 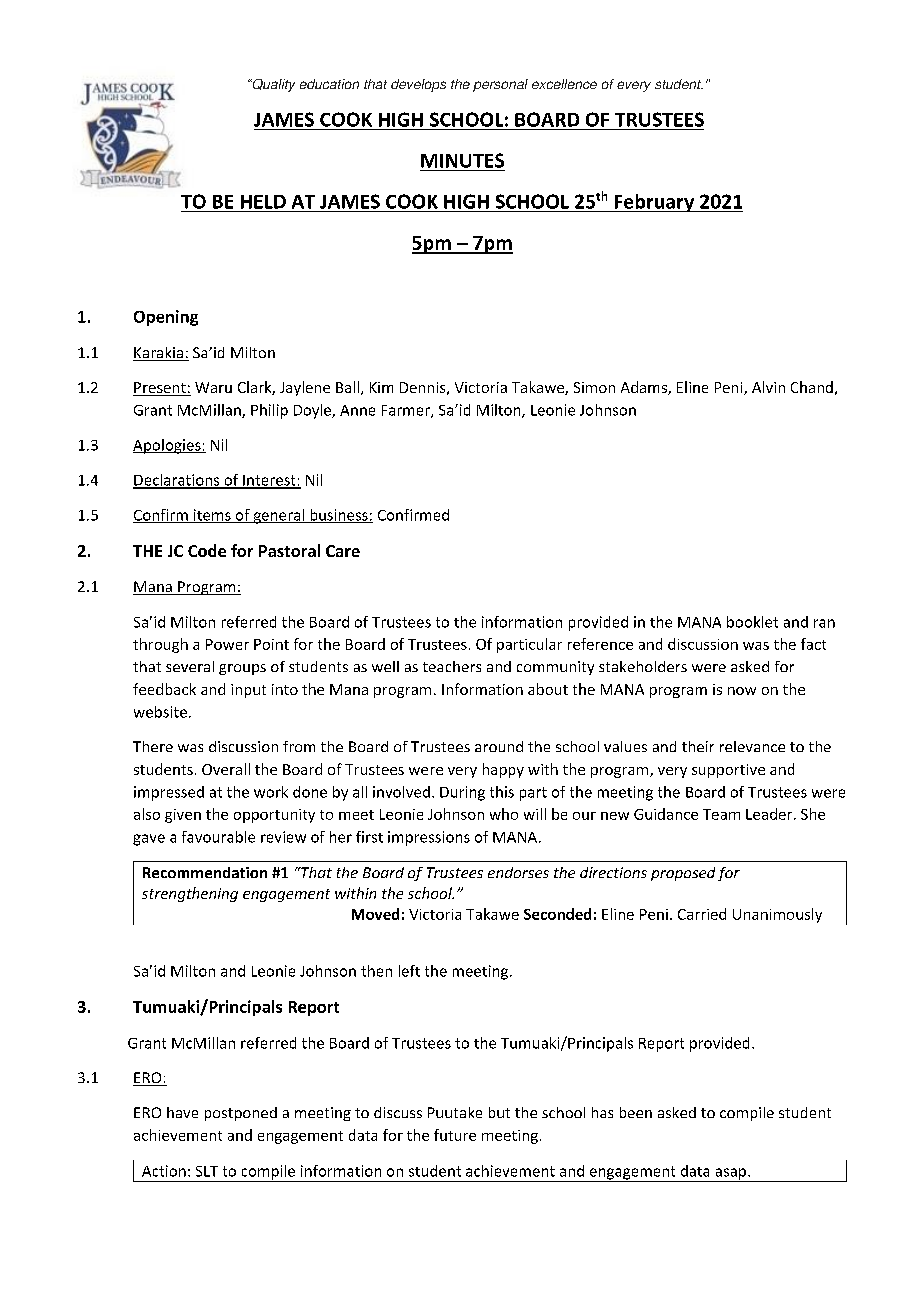 I want to click on February, so click(x=654, y=203).
